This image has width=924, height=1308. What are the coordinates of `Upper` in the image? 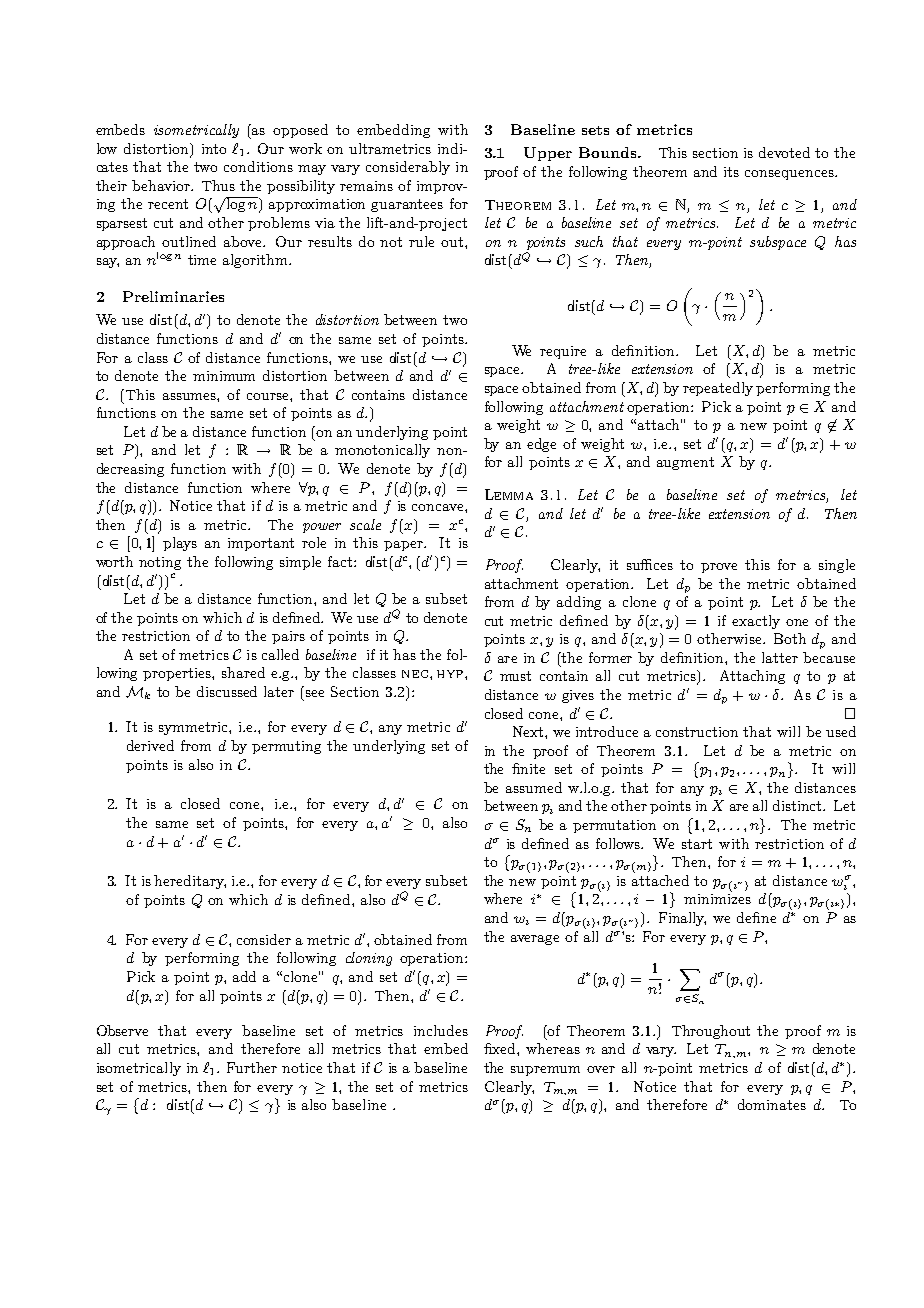 It's located at (548, 154).
